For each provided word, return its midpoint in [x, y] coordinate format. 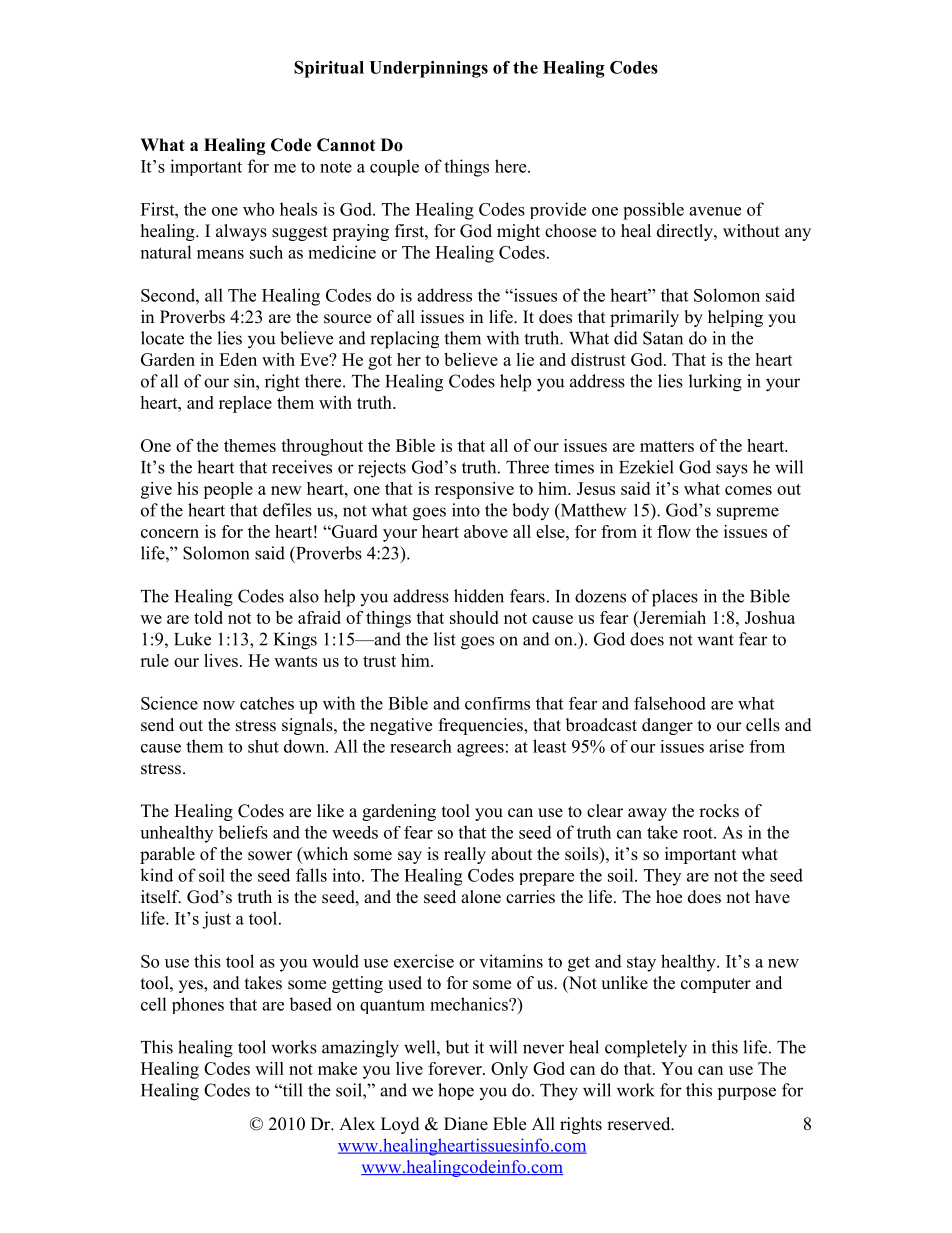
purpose [747, 1093]
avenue [715, 211]
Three [527, 467]
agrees [480, 750]
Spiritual [329, 69]
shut [263, 746]
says [732, 471]
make [337, 1068]
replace [245, 404]
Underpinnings [428, 69]
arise [726, 746]
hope [456, 1091]
